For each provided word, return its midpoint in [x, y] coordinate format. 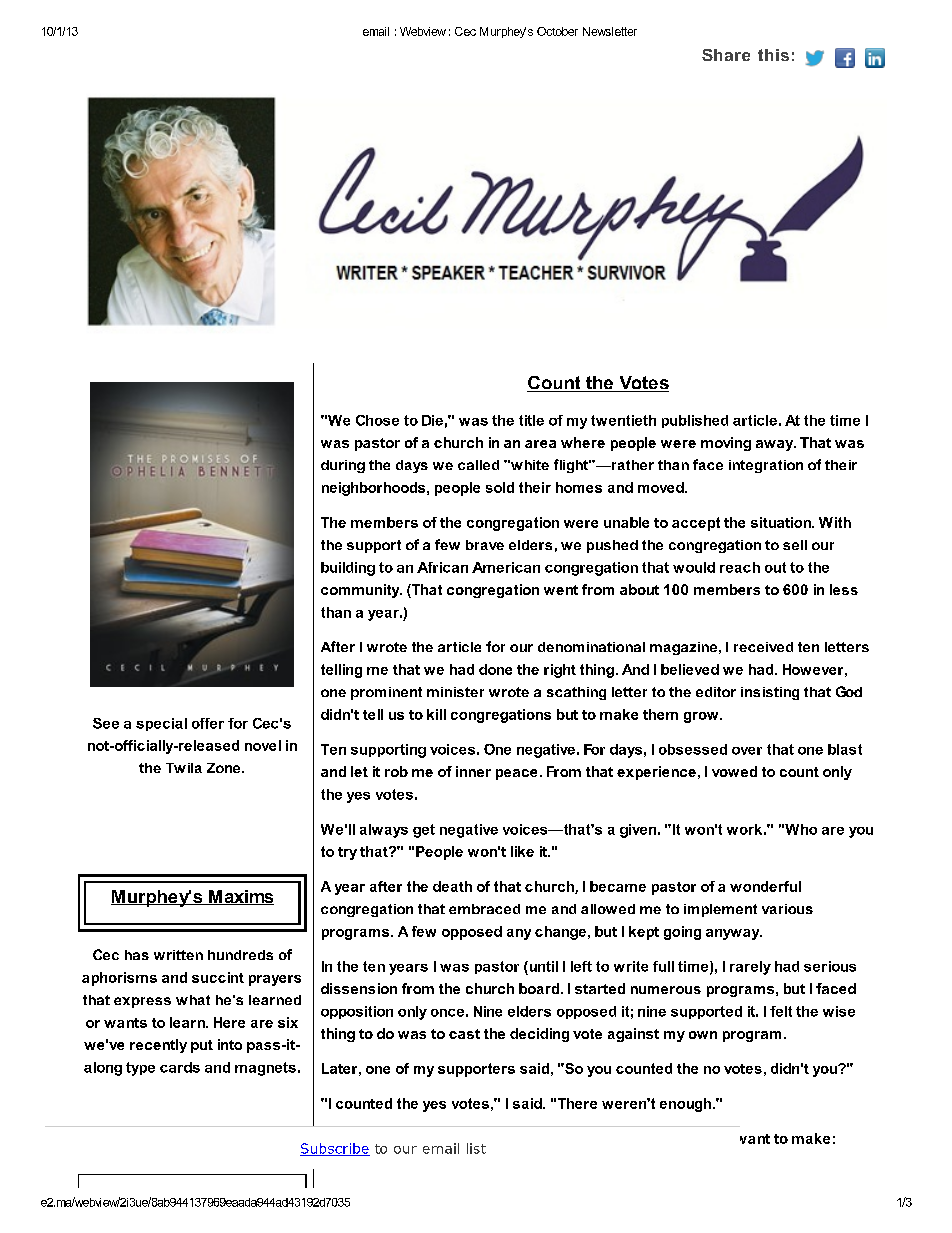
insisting [770, 693]
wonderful [765, 886]
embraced [484, 909]
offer [208, 723]
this [773, 55]
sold [500, 487]
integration [766, 466]
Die [432, 420]
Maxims [240, 897]
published [695, 421]
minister [455, 692]
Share [726, 55]
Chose [377, 420]
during [343, 466]
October [557, 31]
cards [180, 1067]
